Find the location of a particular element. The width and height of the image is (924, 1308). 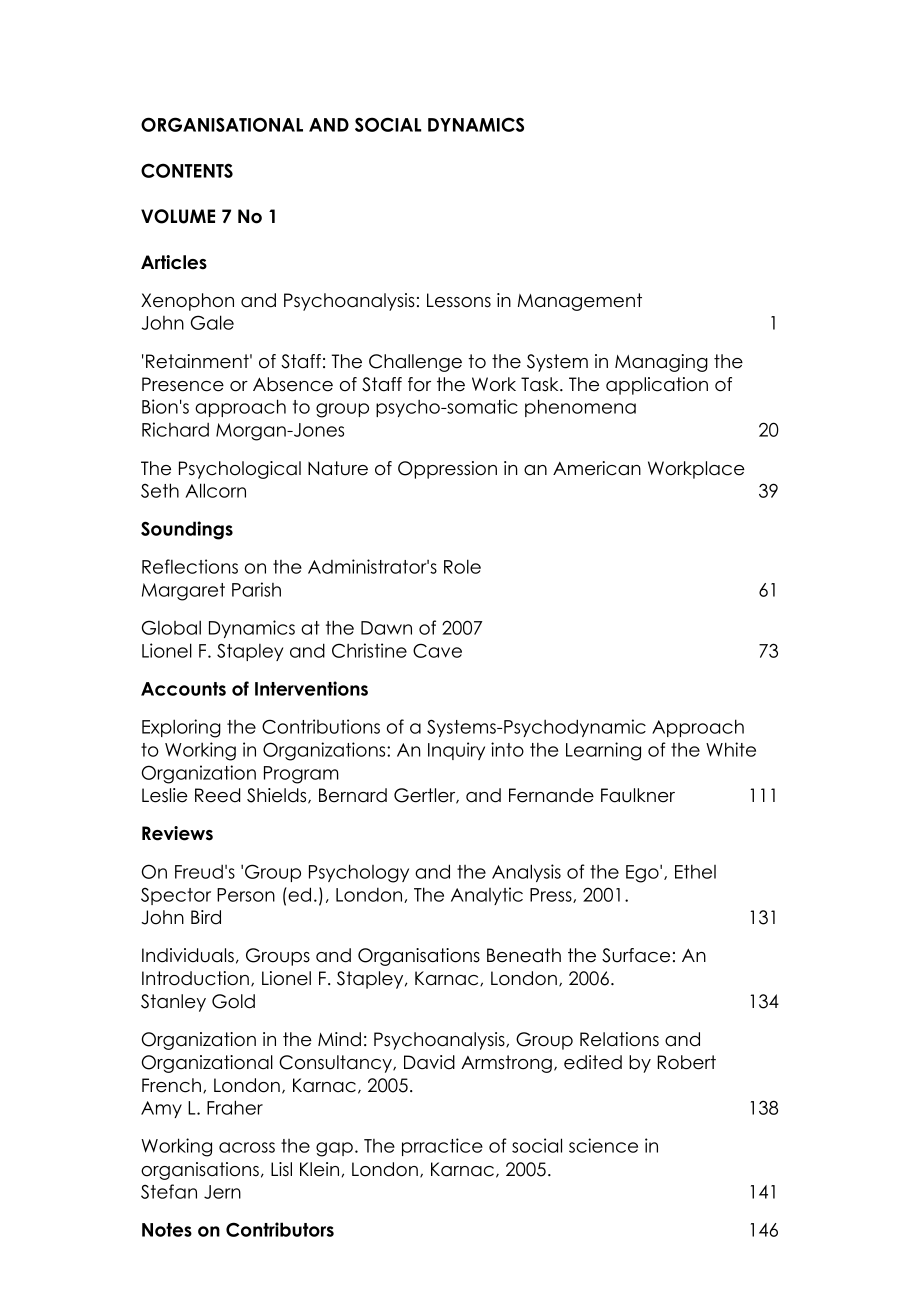

Lessons is located at coordinates (459, 300).
